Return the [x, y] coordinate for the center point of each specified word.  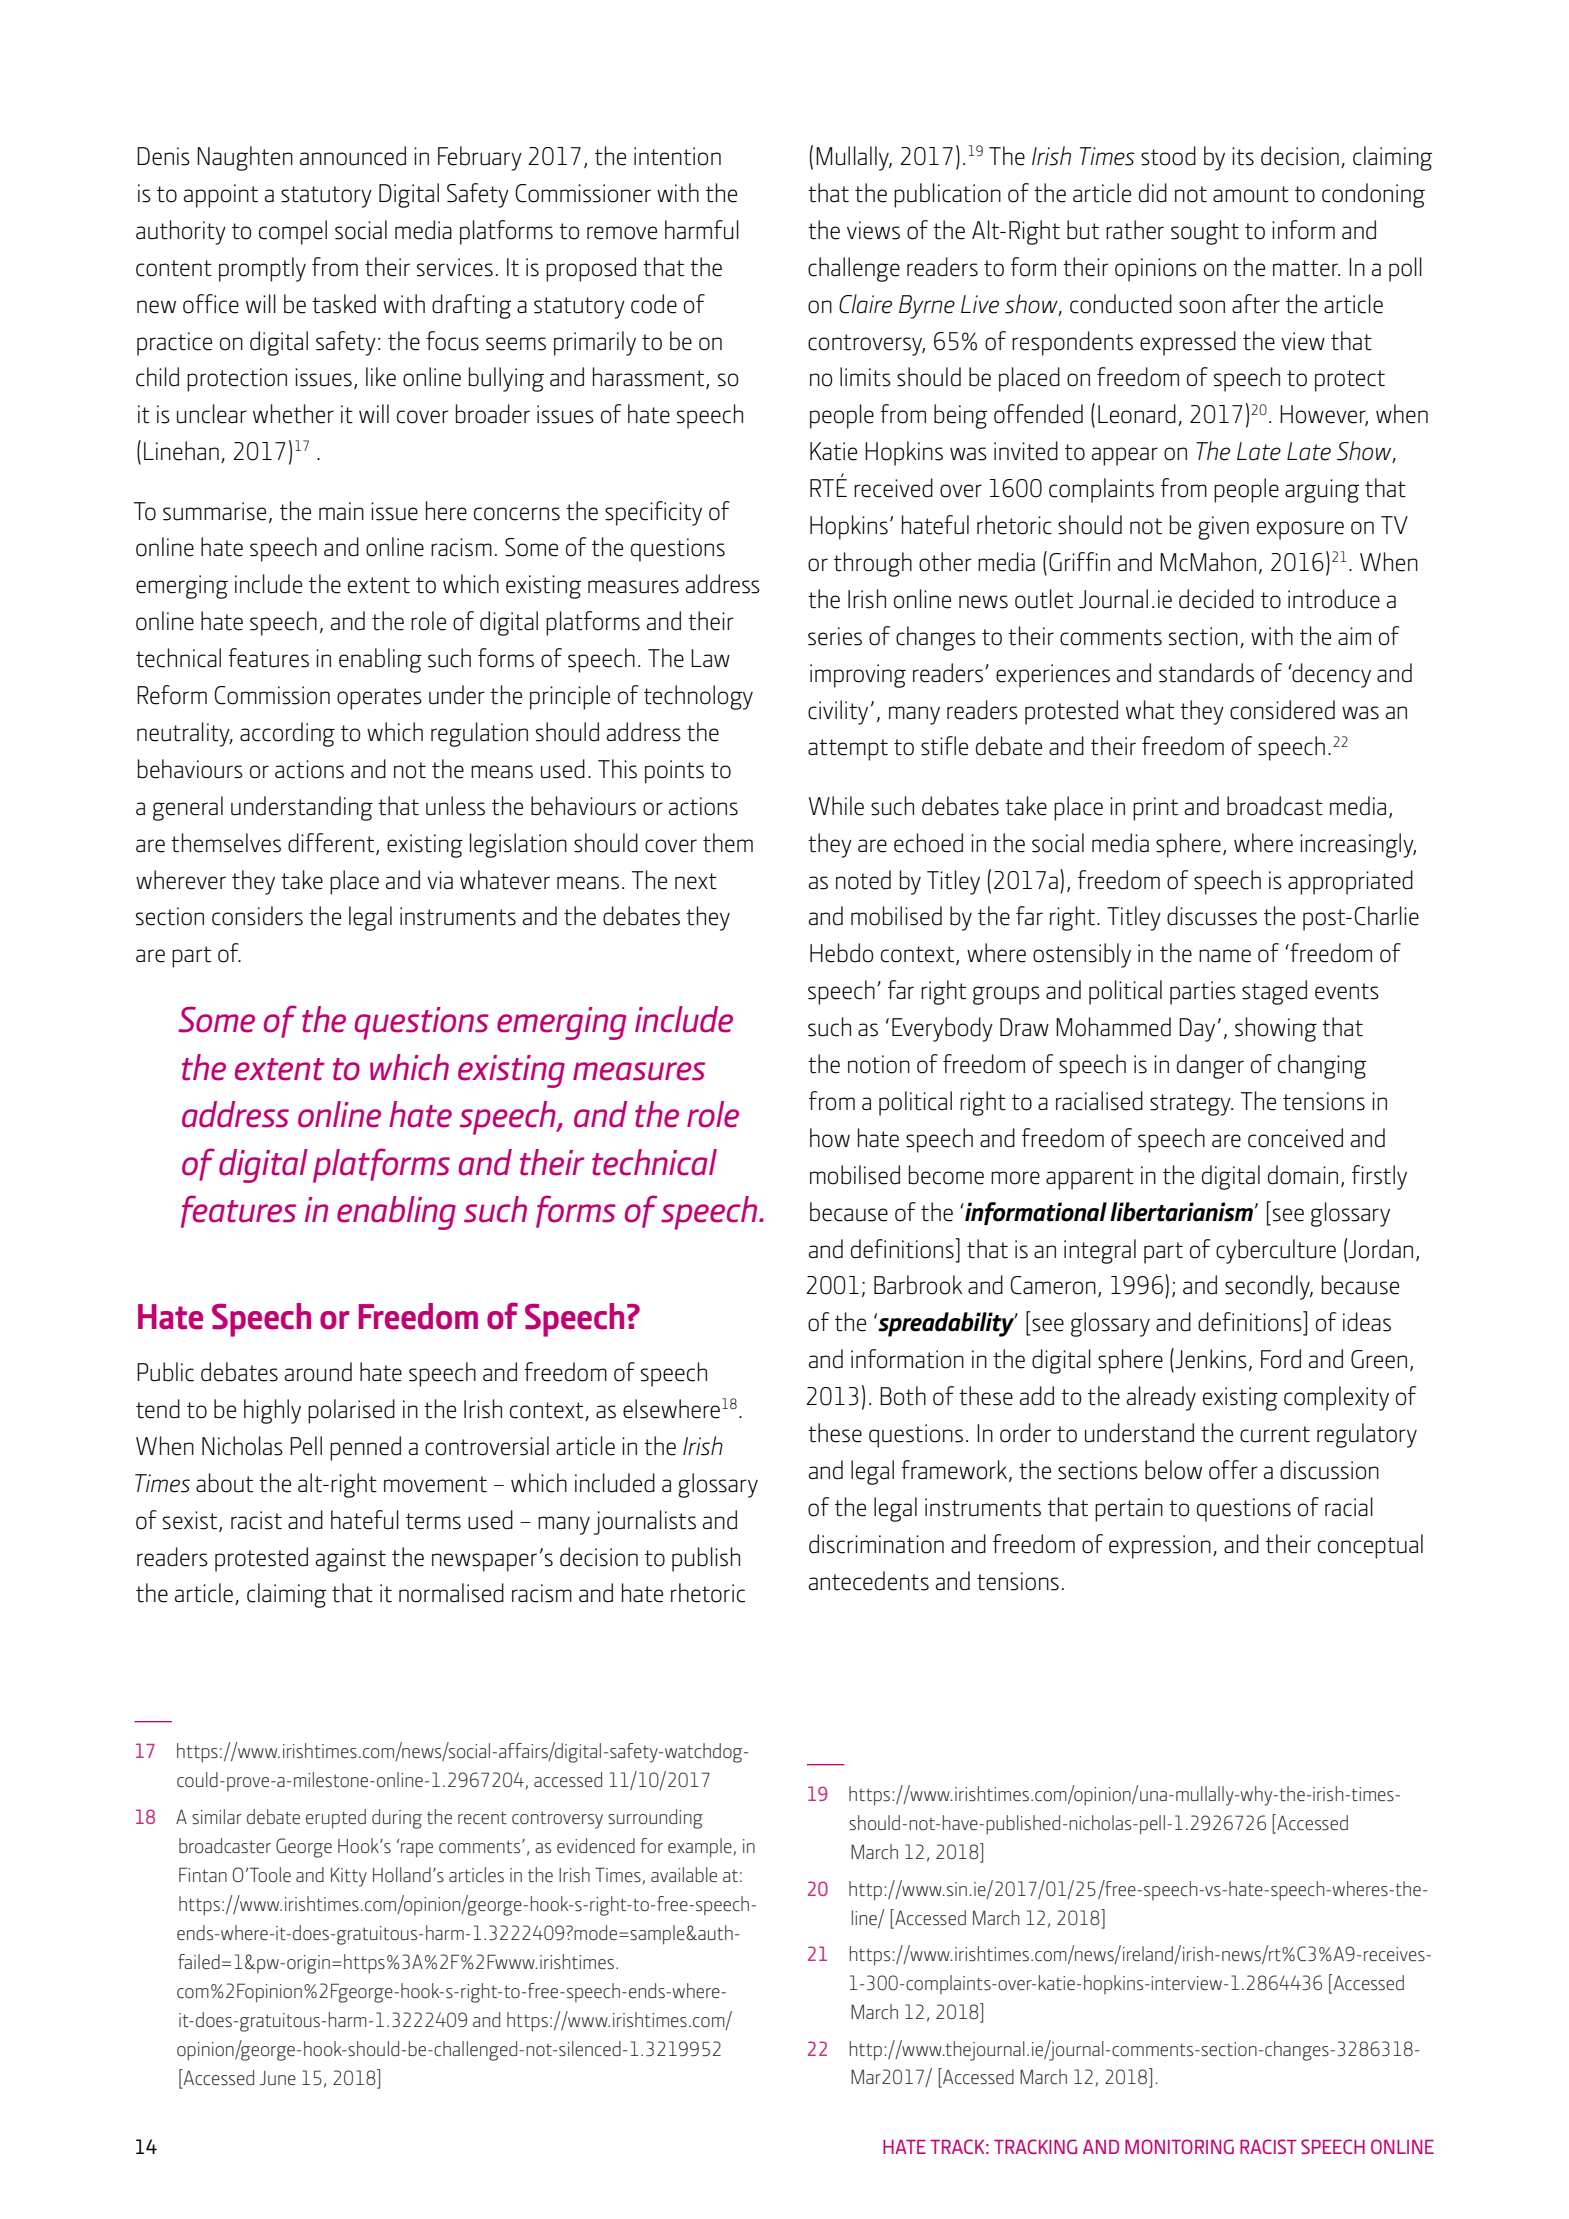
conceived [1295, 1138]
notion [879, 1064]
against [350, 1560]
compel [293, 232]
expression [1160, 1547]
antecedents [868, 1581]
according [287, 734]
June [278, 2078]
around [318, 1372]
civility [838, 712]
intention [677, 156]
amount [1251, 194]
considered [1282, 710]
